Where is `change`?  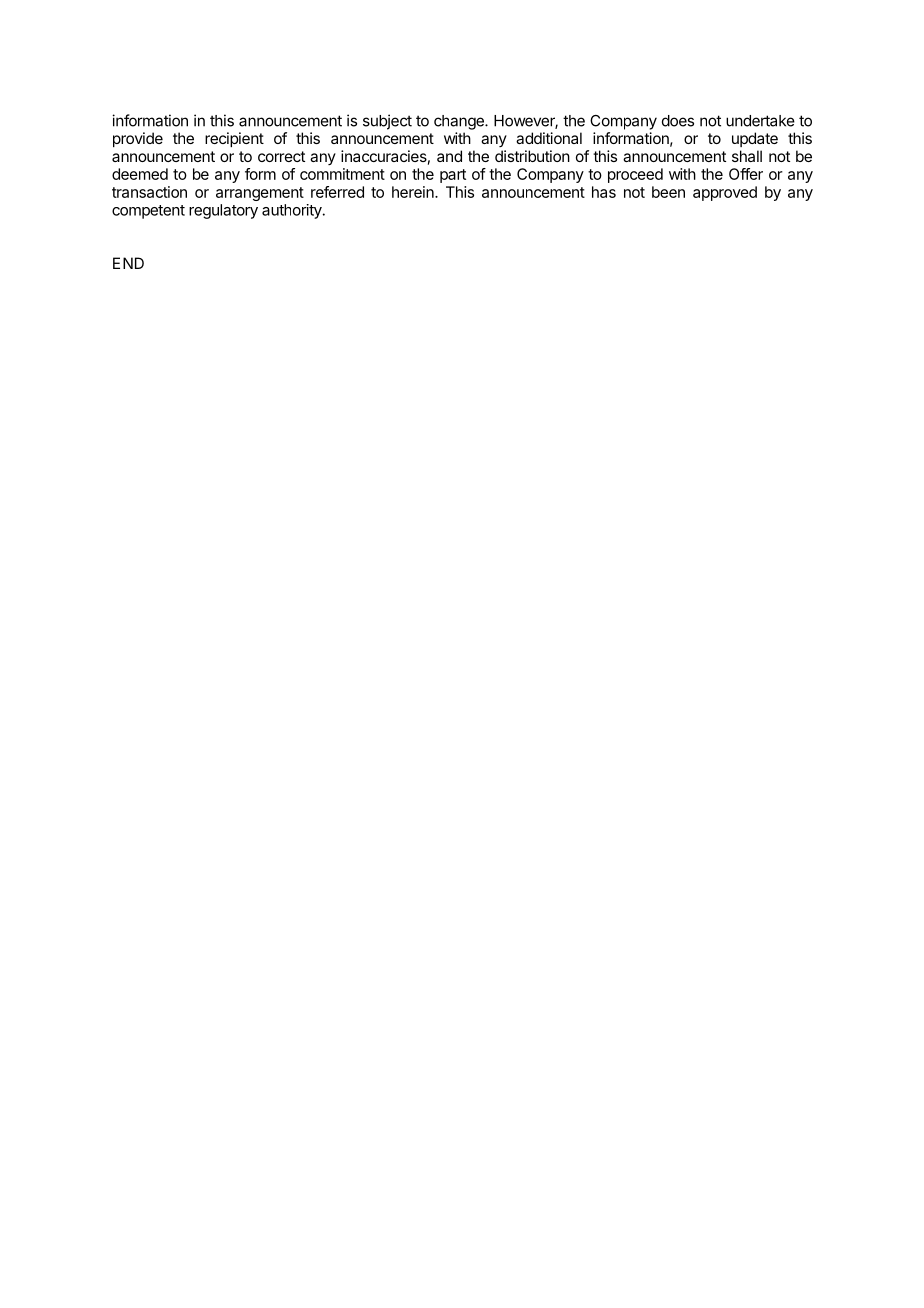 change is located at coordinates (460, 122).
